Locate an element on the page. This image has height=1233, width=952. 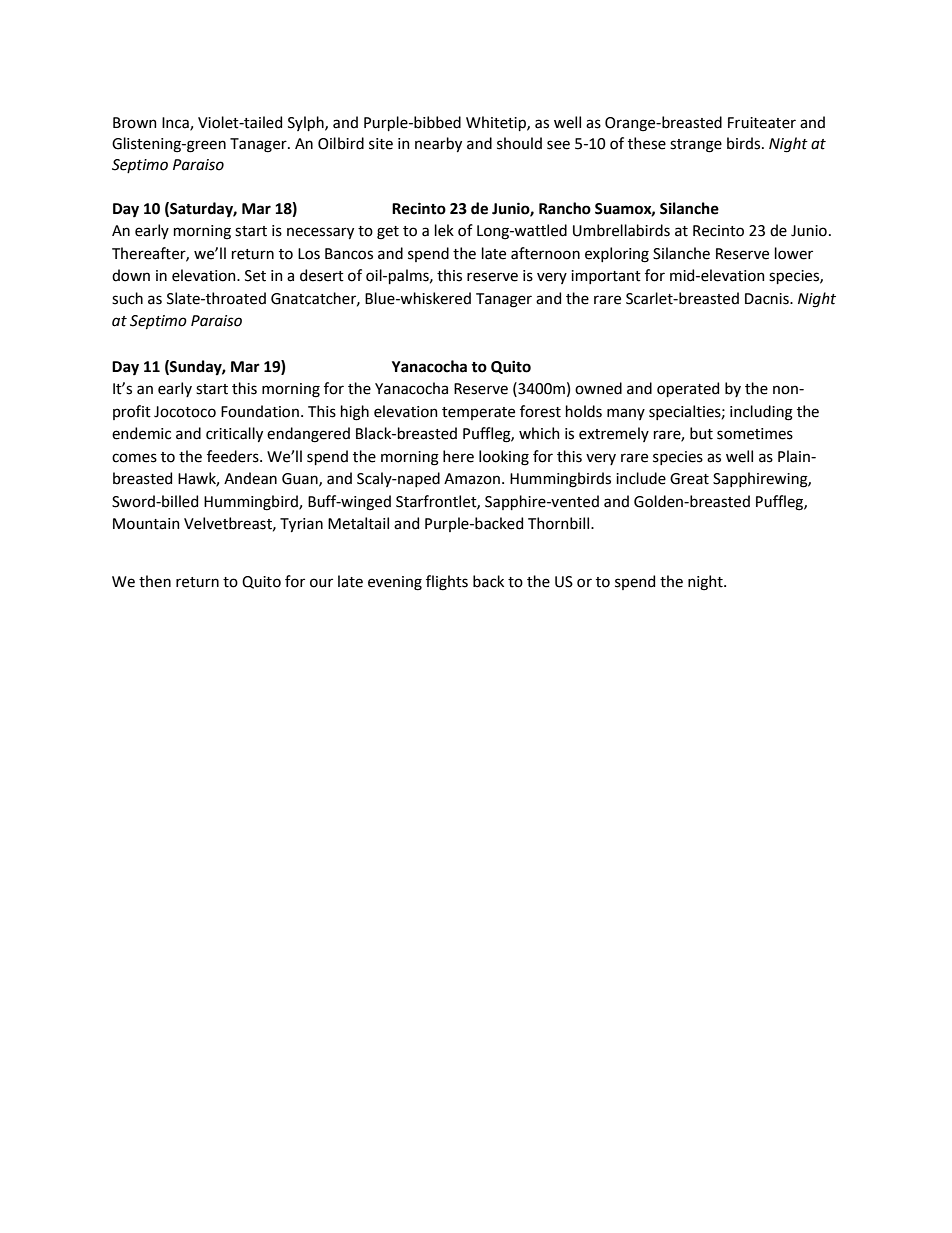
Great is located at coordinates (689, 479).
